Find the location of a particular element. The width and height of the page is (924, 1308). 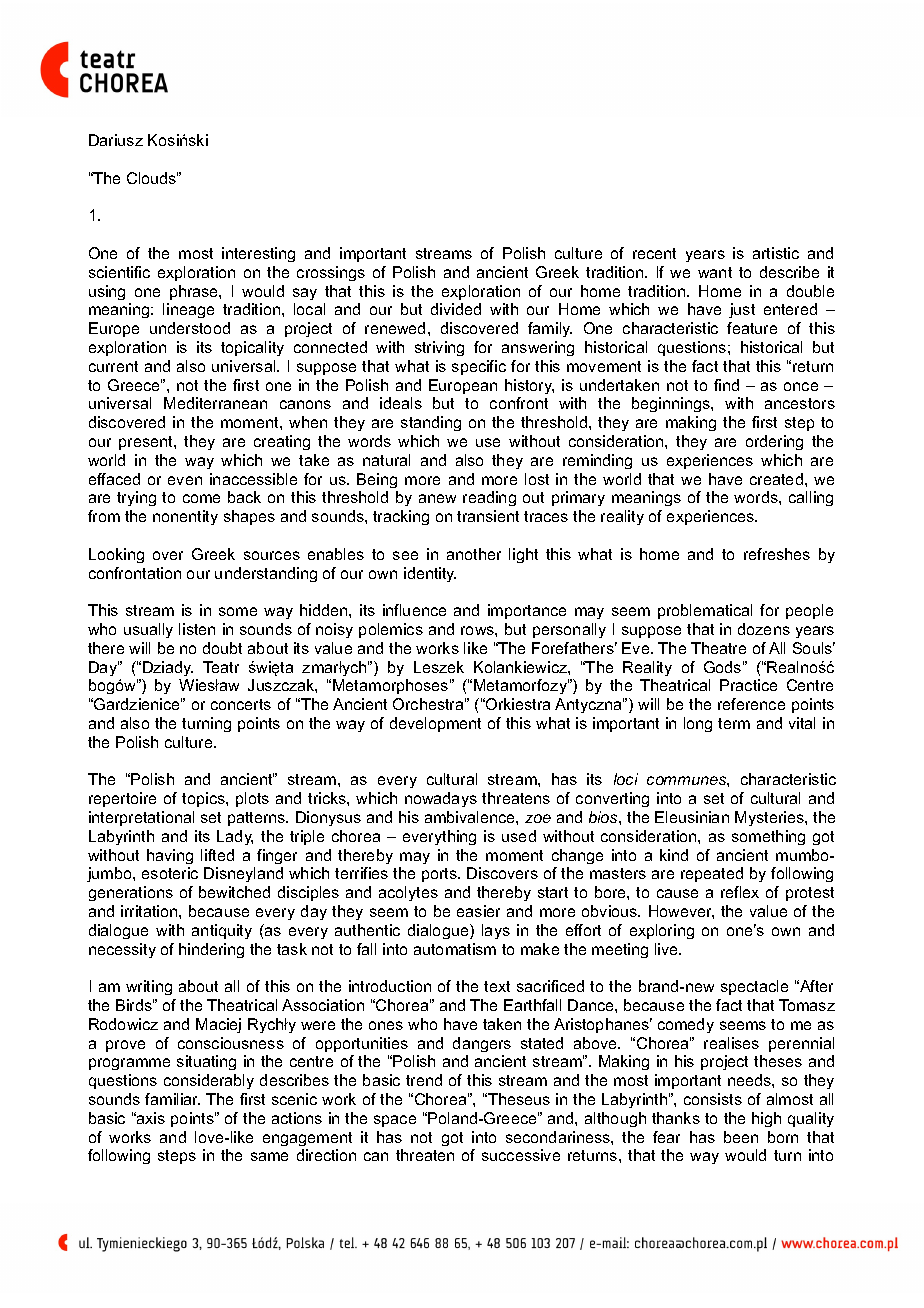

irritation is located at coordinates (150, 911).
